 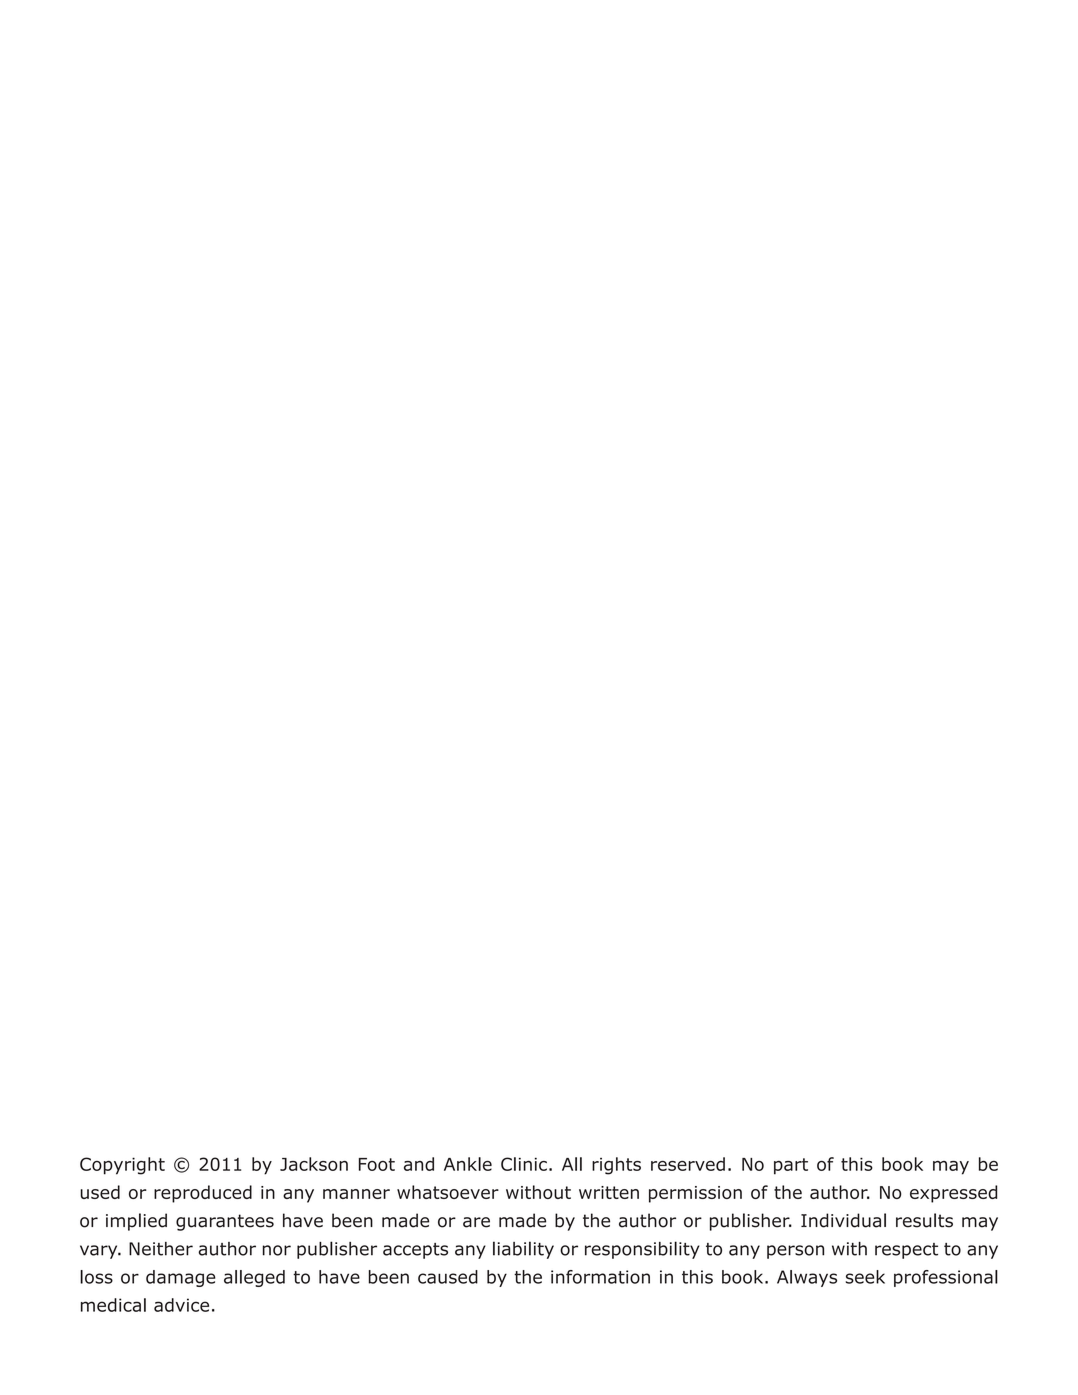 I want to click on written, so click(x=609, y=1192).
